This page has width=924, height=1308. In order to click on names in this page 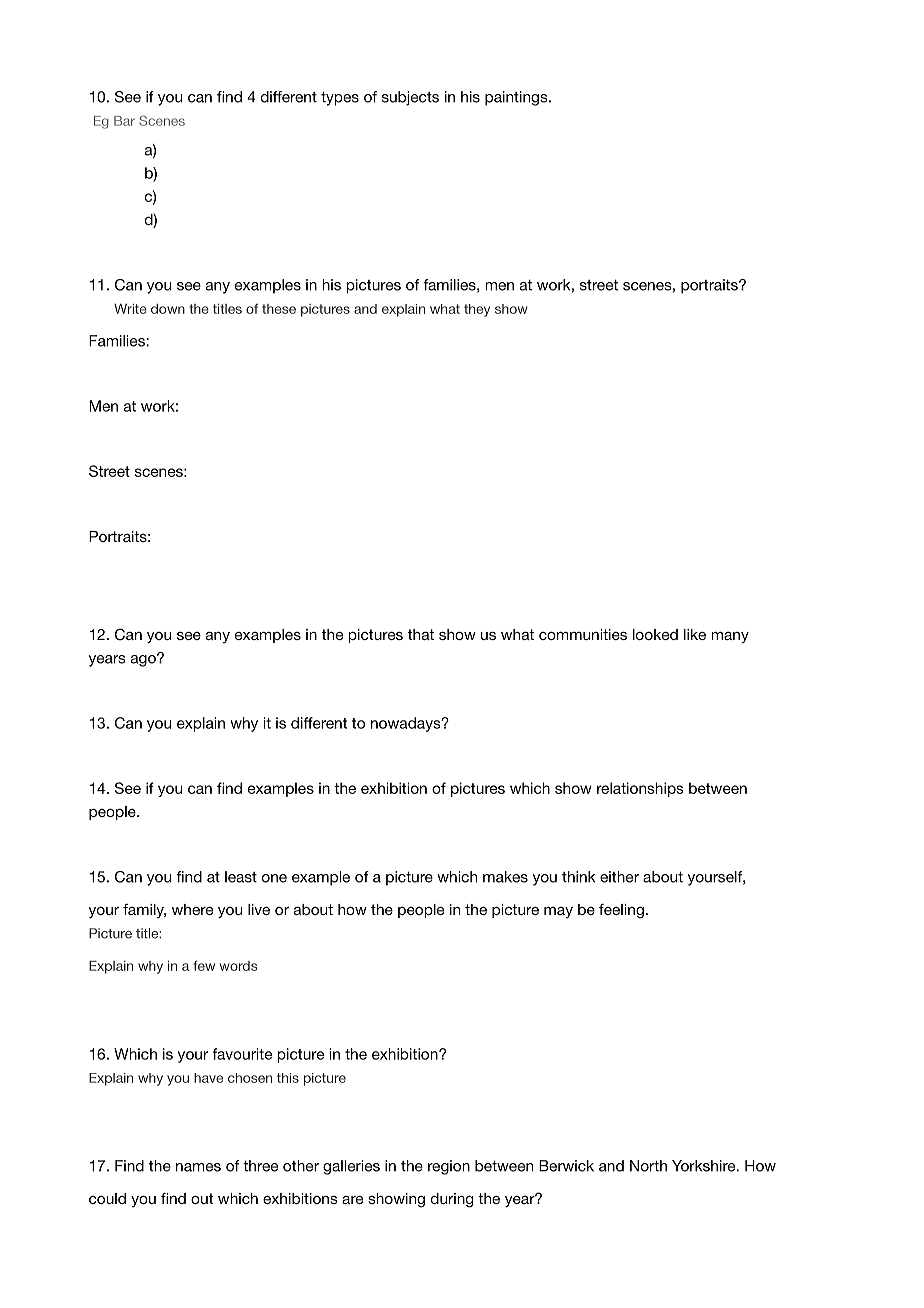, I will do `click(198, 1167)`.
